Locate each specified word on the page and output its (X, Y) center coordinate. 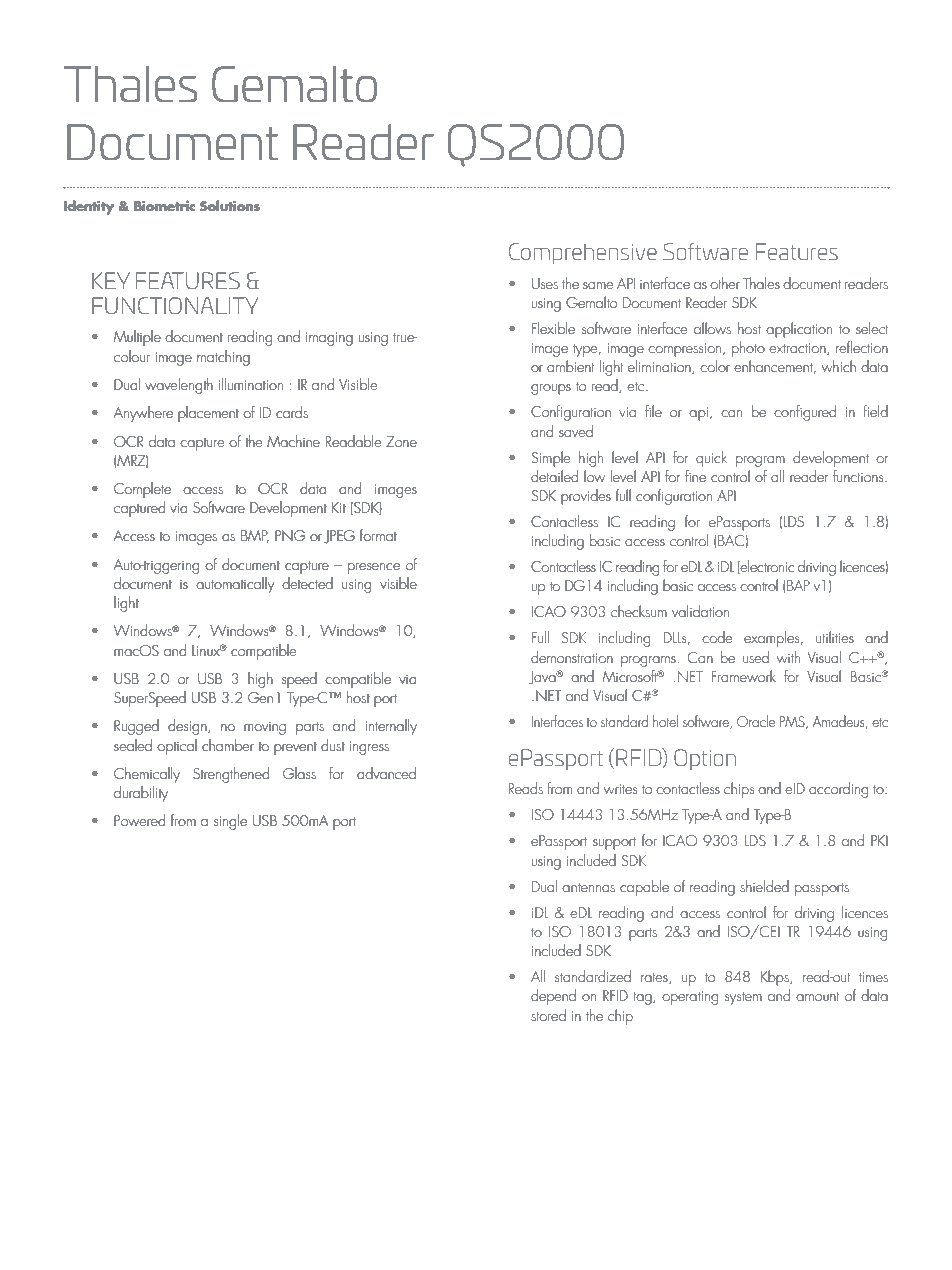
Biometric (164, 206)
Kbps (775, 978)
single (230, 822)
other (725, 283)
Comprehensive (583, 253)
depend (553, 997)
